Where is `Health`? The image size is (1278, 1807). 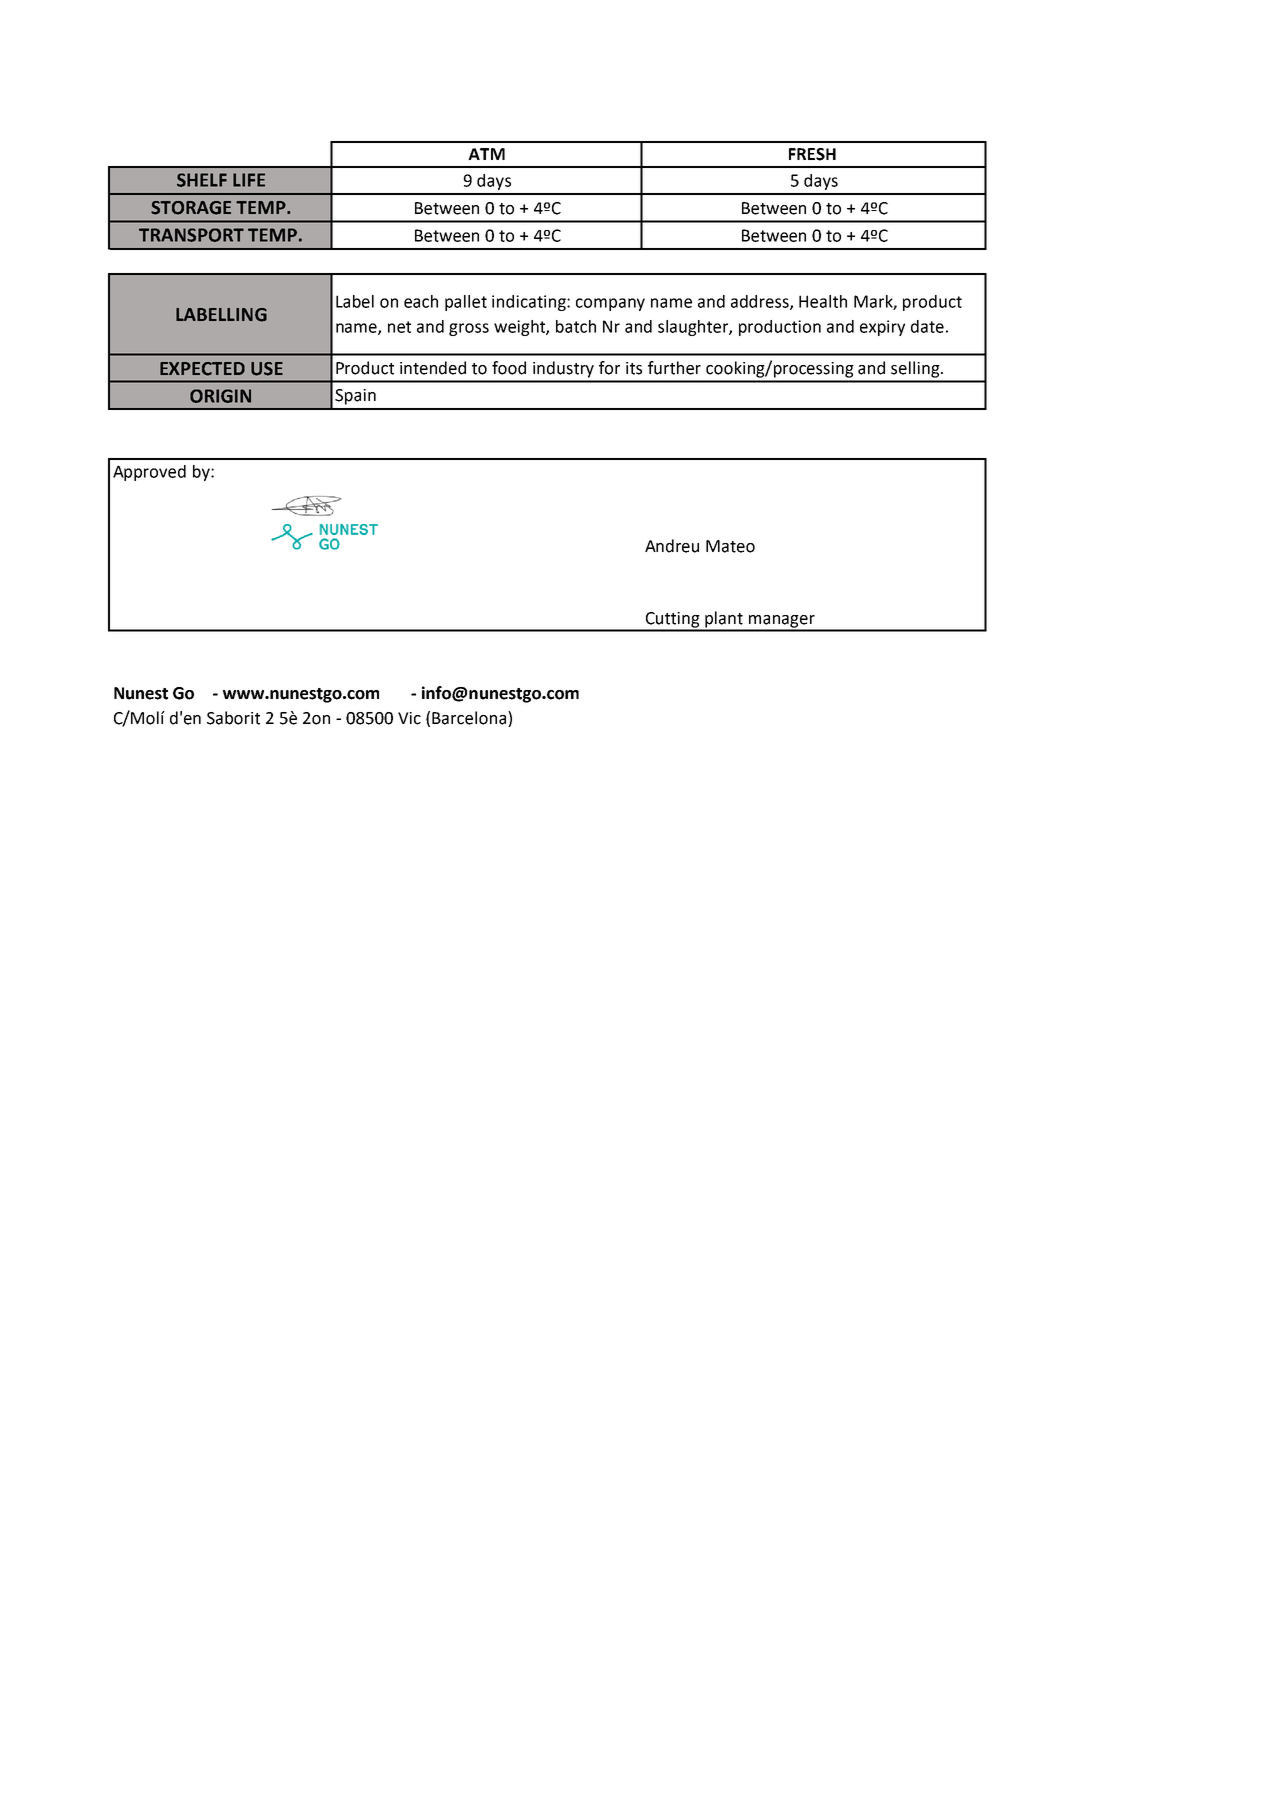 Health is located at coordinates (823, 301).
